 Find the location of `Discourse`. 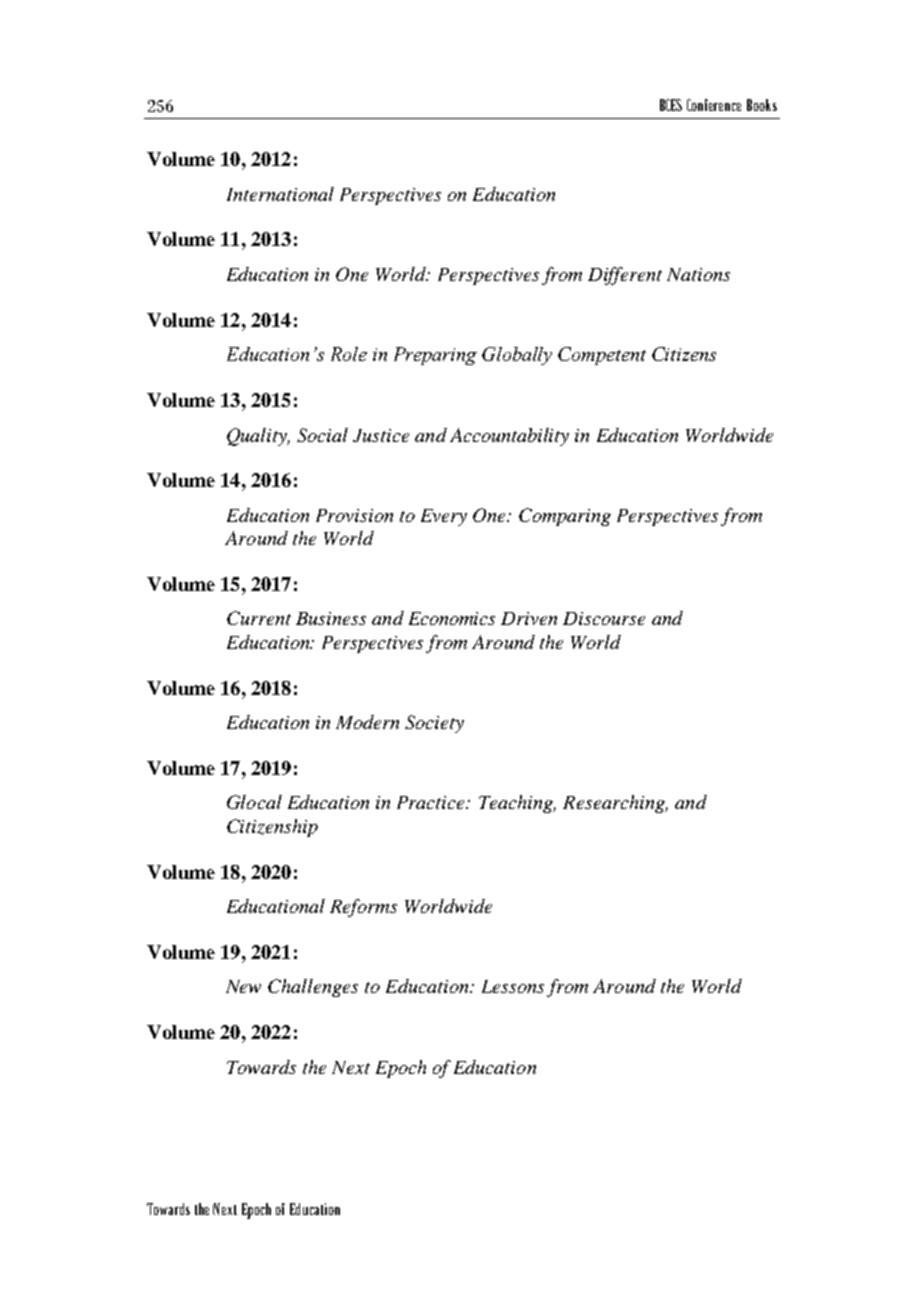

Discourse is located at coordinates (604, 618).
